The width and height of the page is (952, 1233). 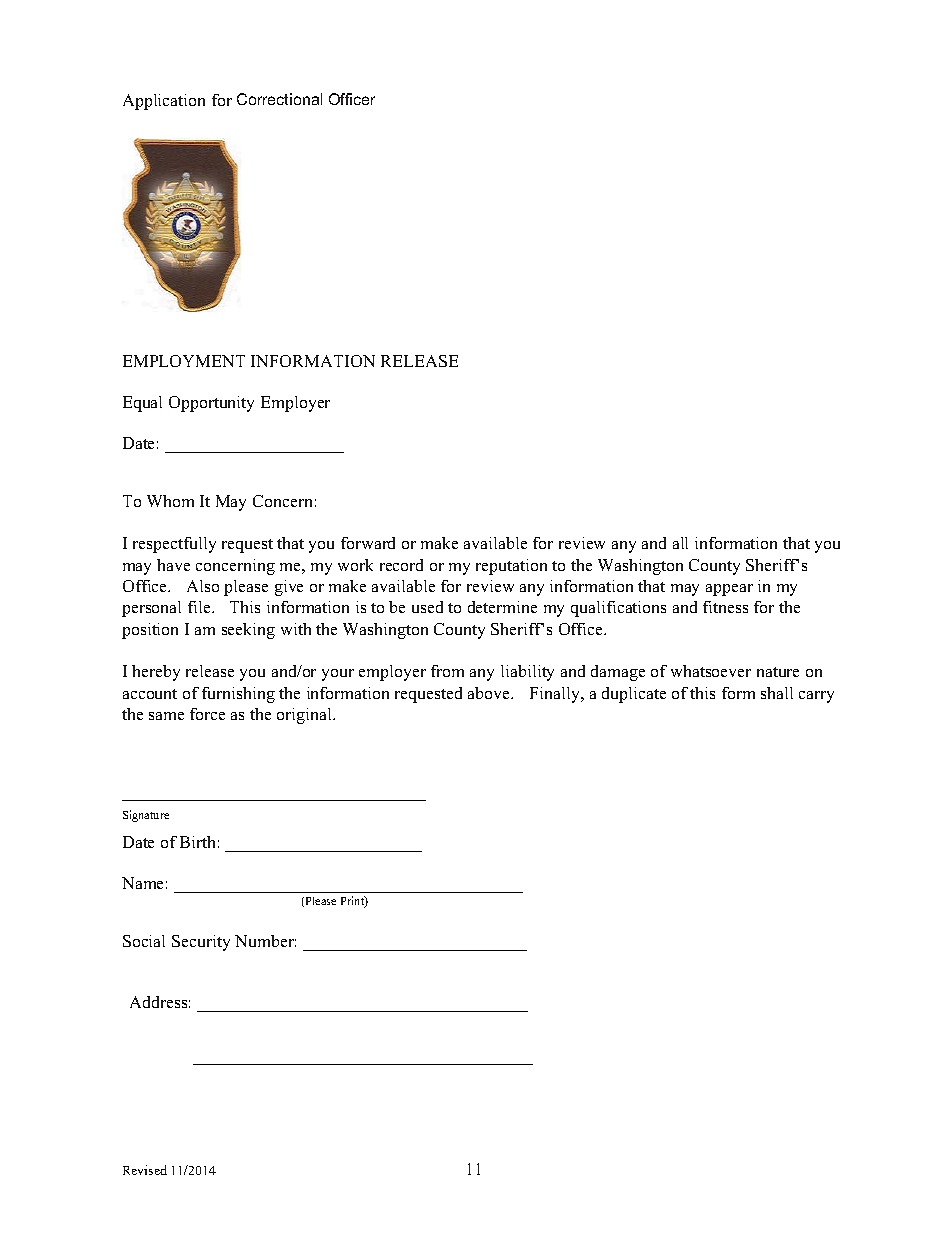 I want to click on above, so click(x=490, y=693).
